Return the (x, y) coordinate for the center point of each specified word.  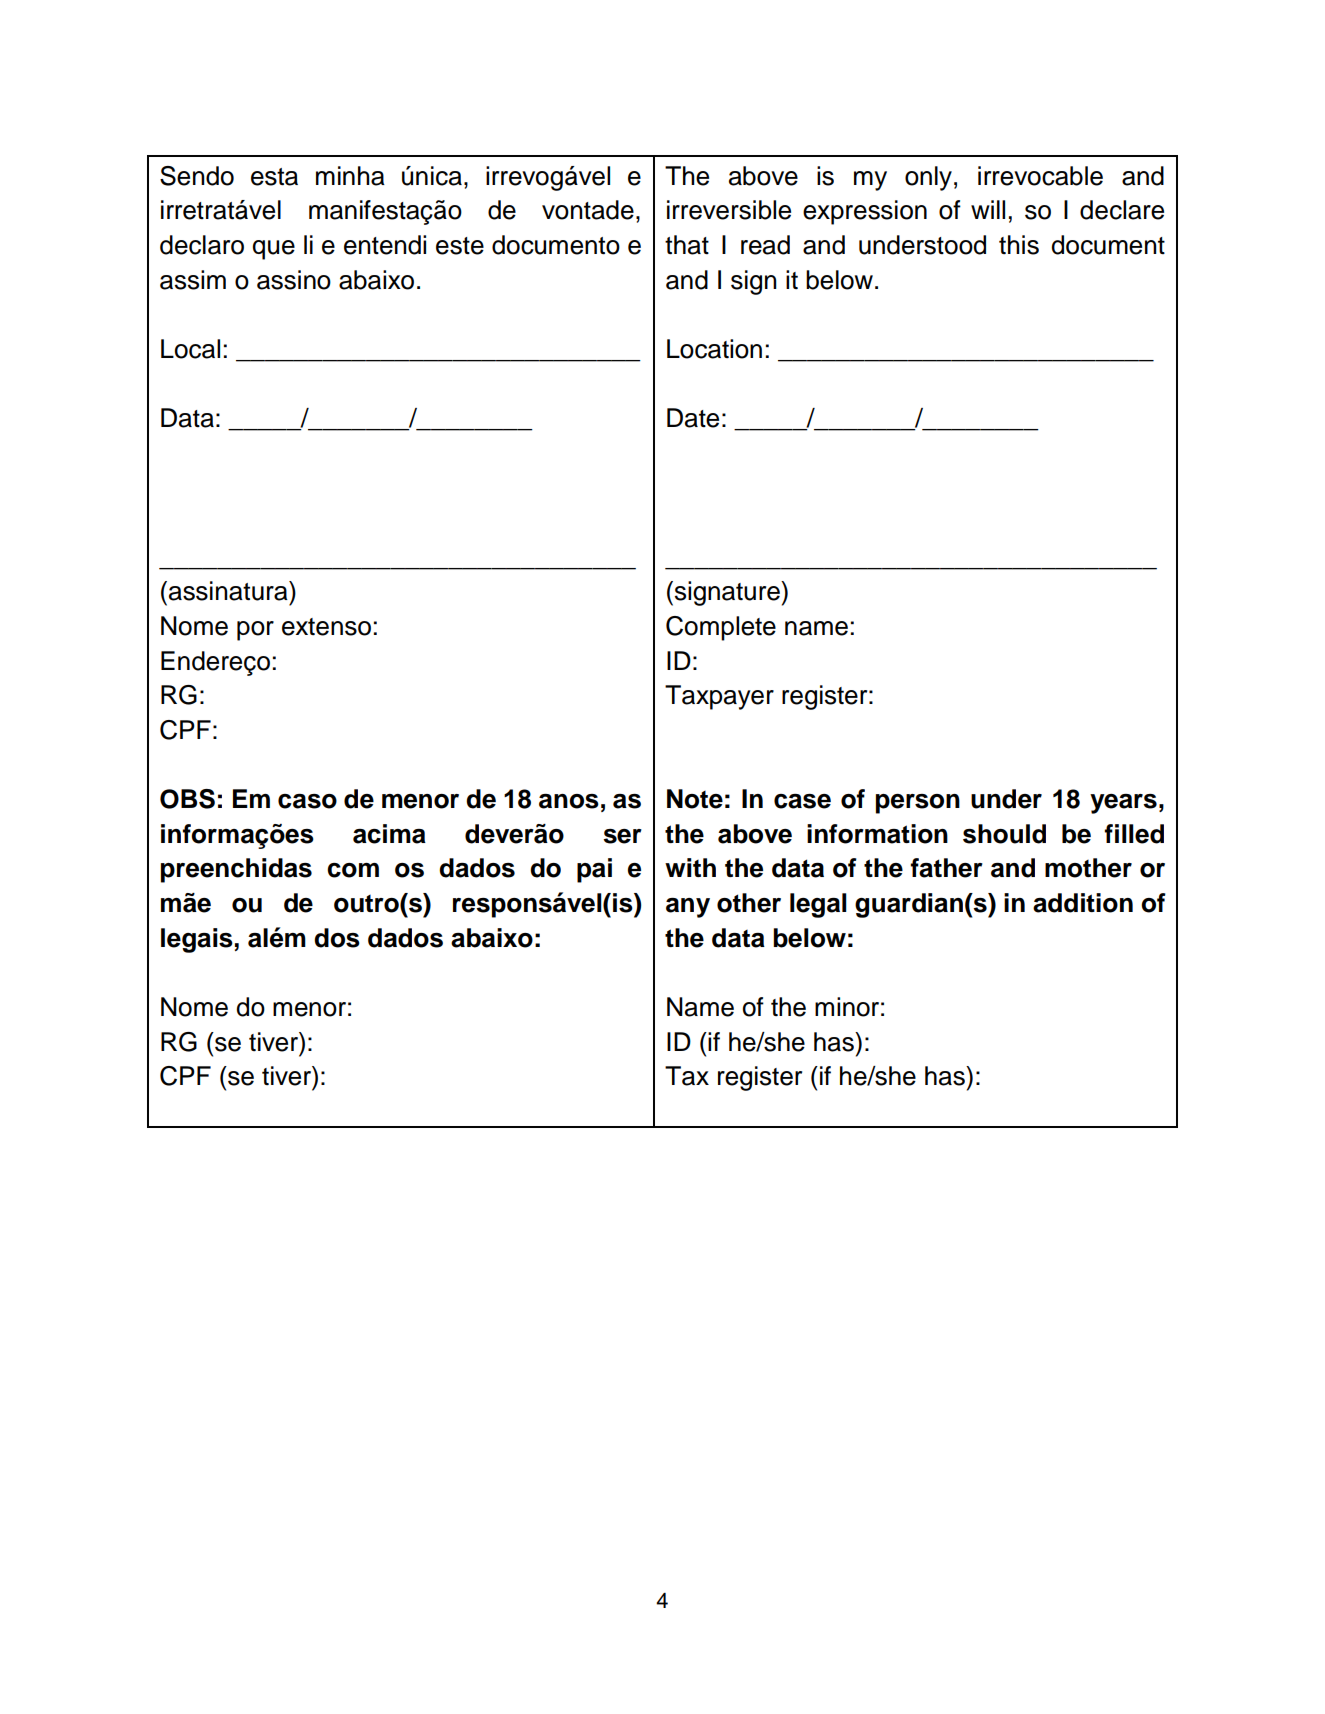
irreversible (729, 210)
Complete (721, 628)
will (988, 209)
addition (1083, 903)
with (690, 867)
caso (307, 801)
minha (350, 176)
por (255, 631)
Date (693, 418)
